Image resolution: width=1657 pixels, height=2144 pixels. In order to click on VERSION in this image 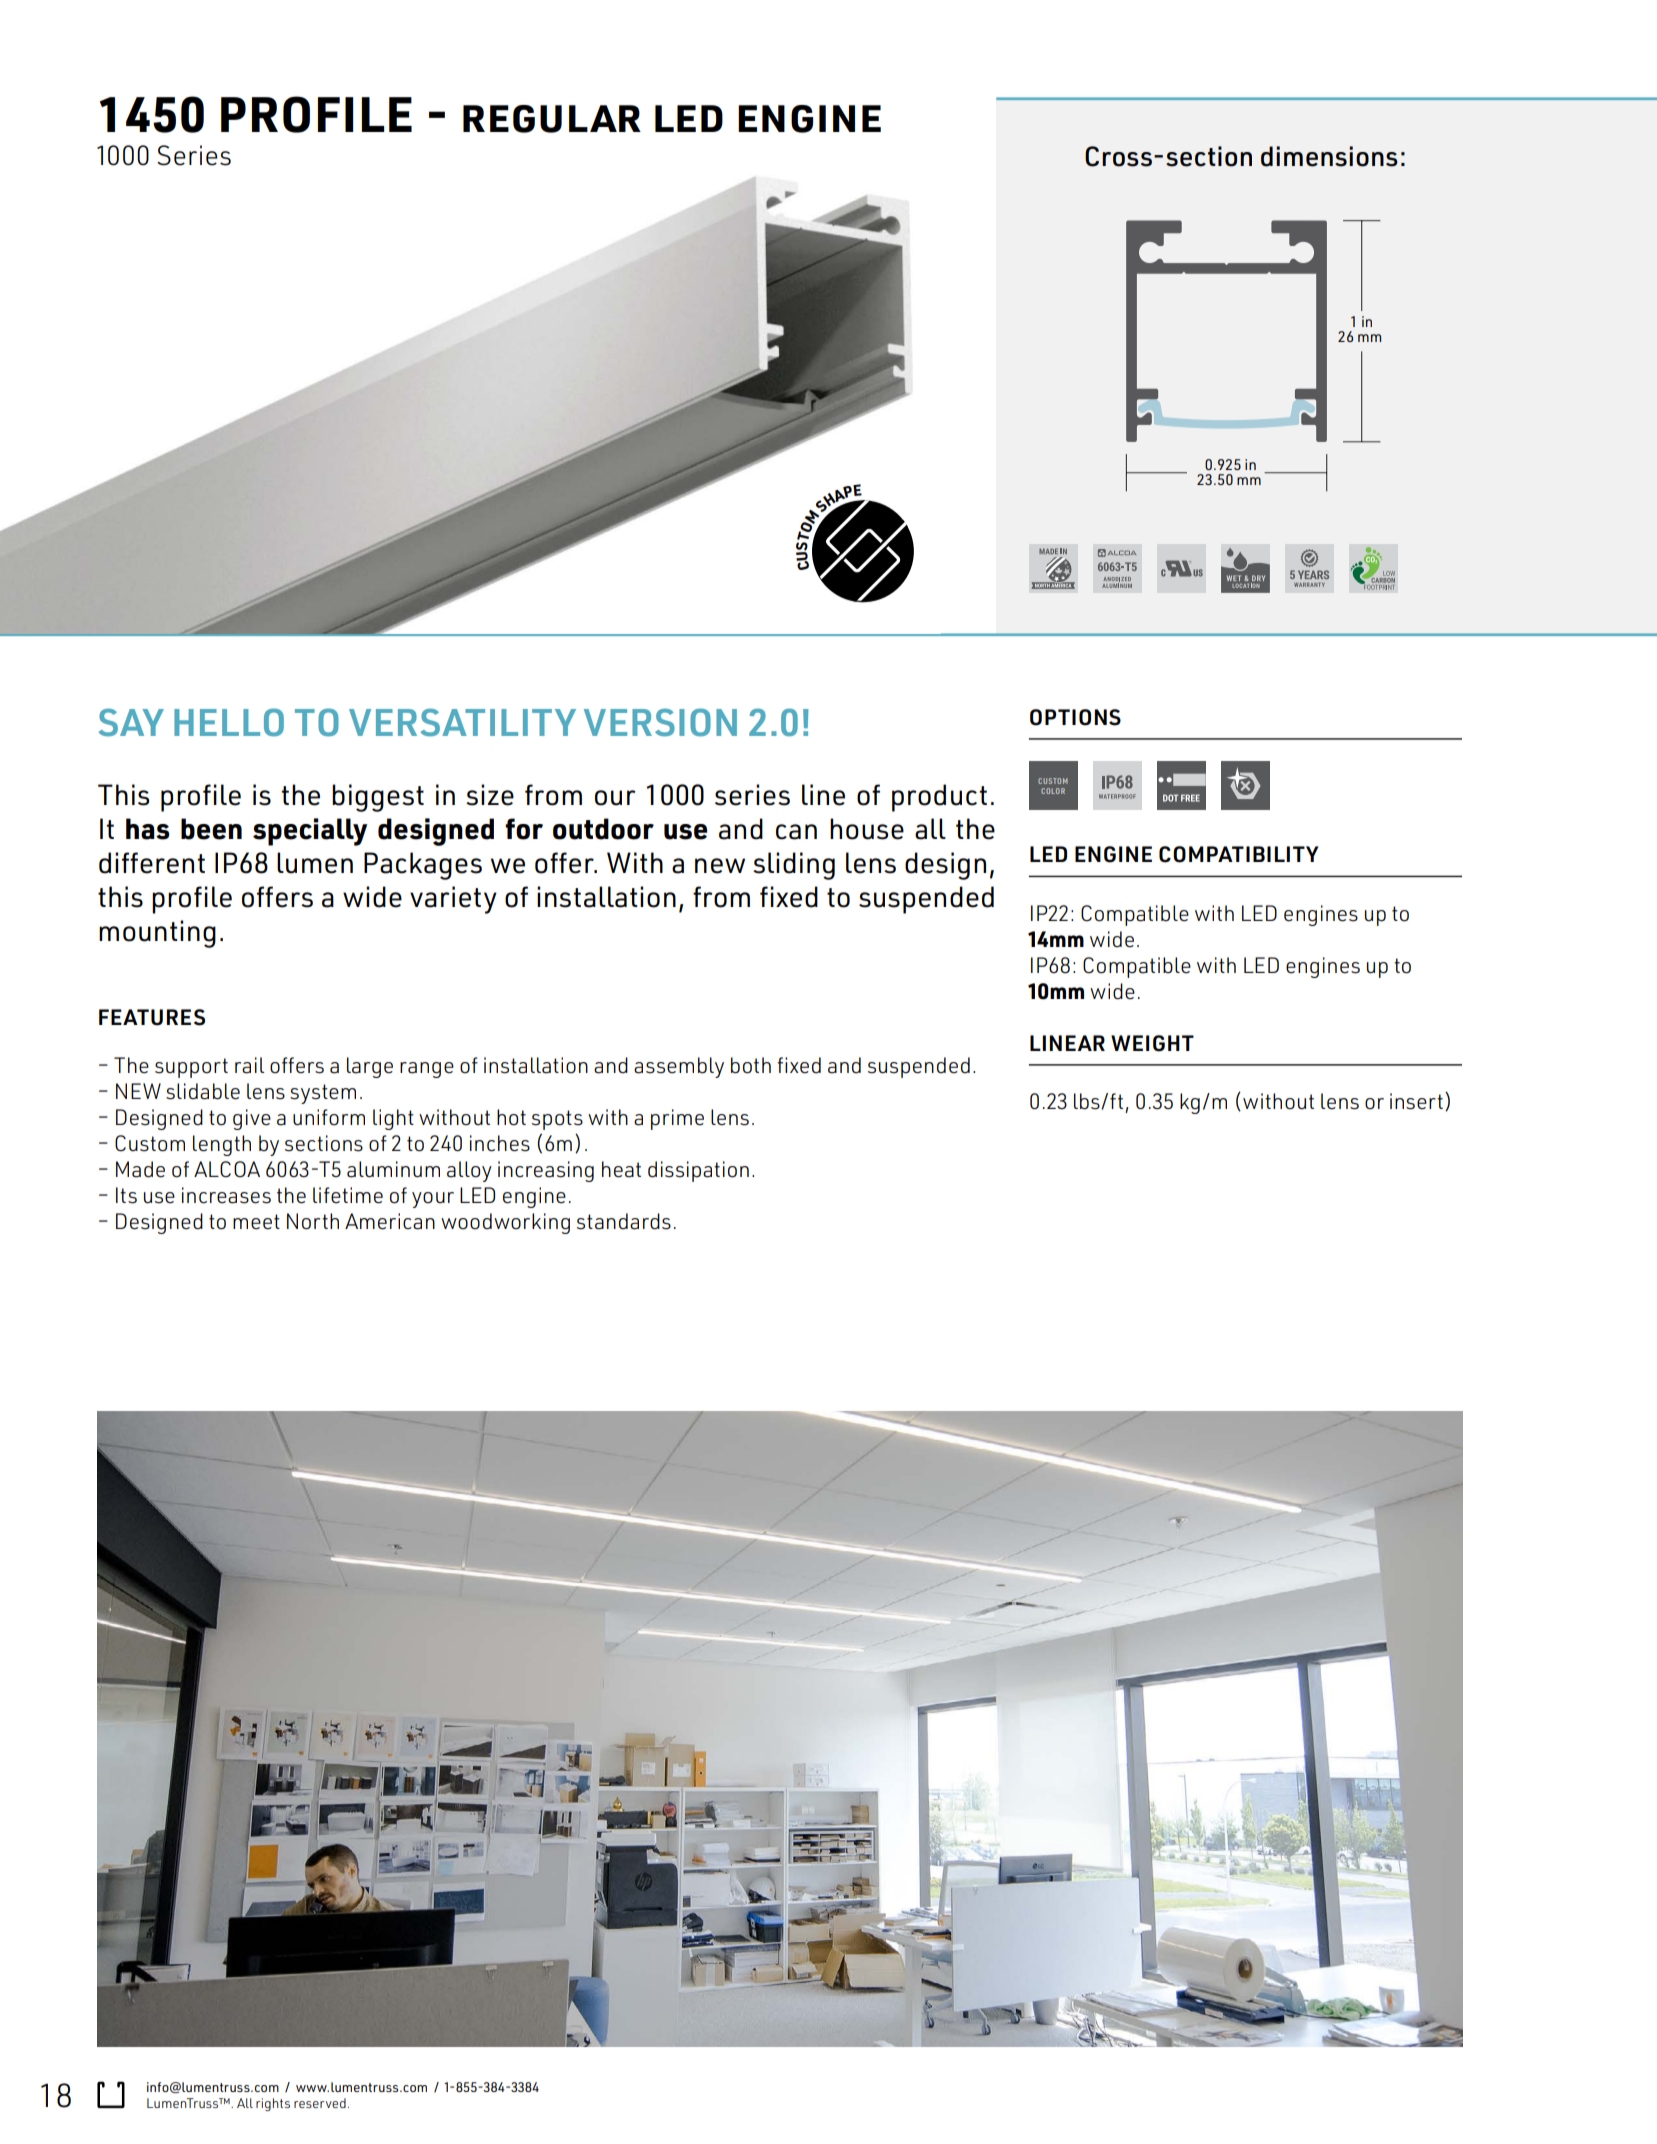, I will do `click(660, 722)`.
